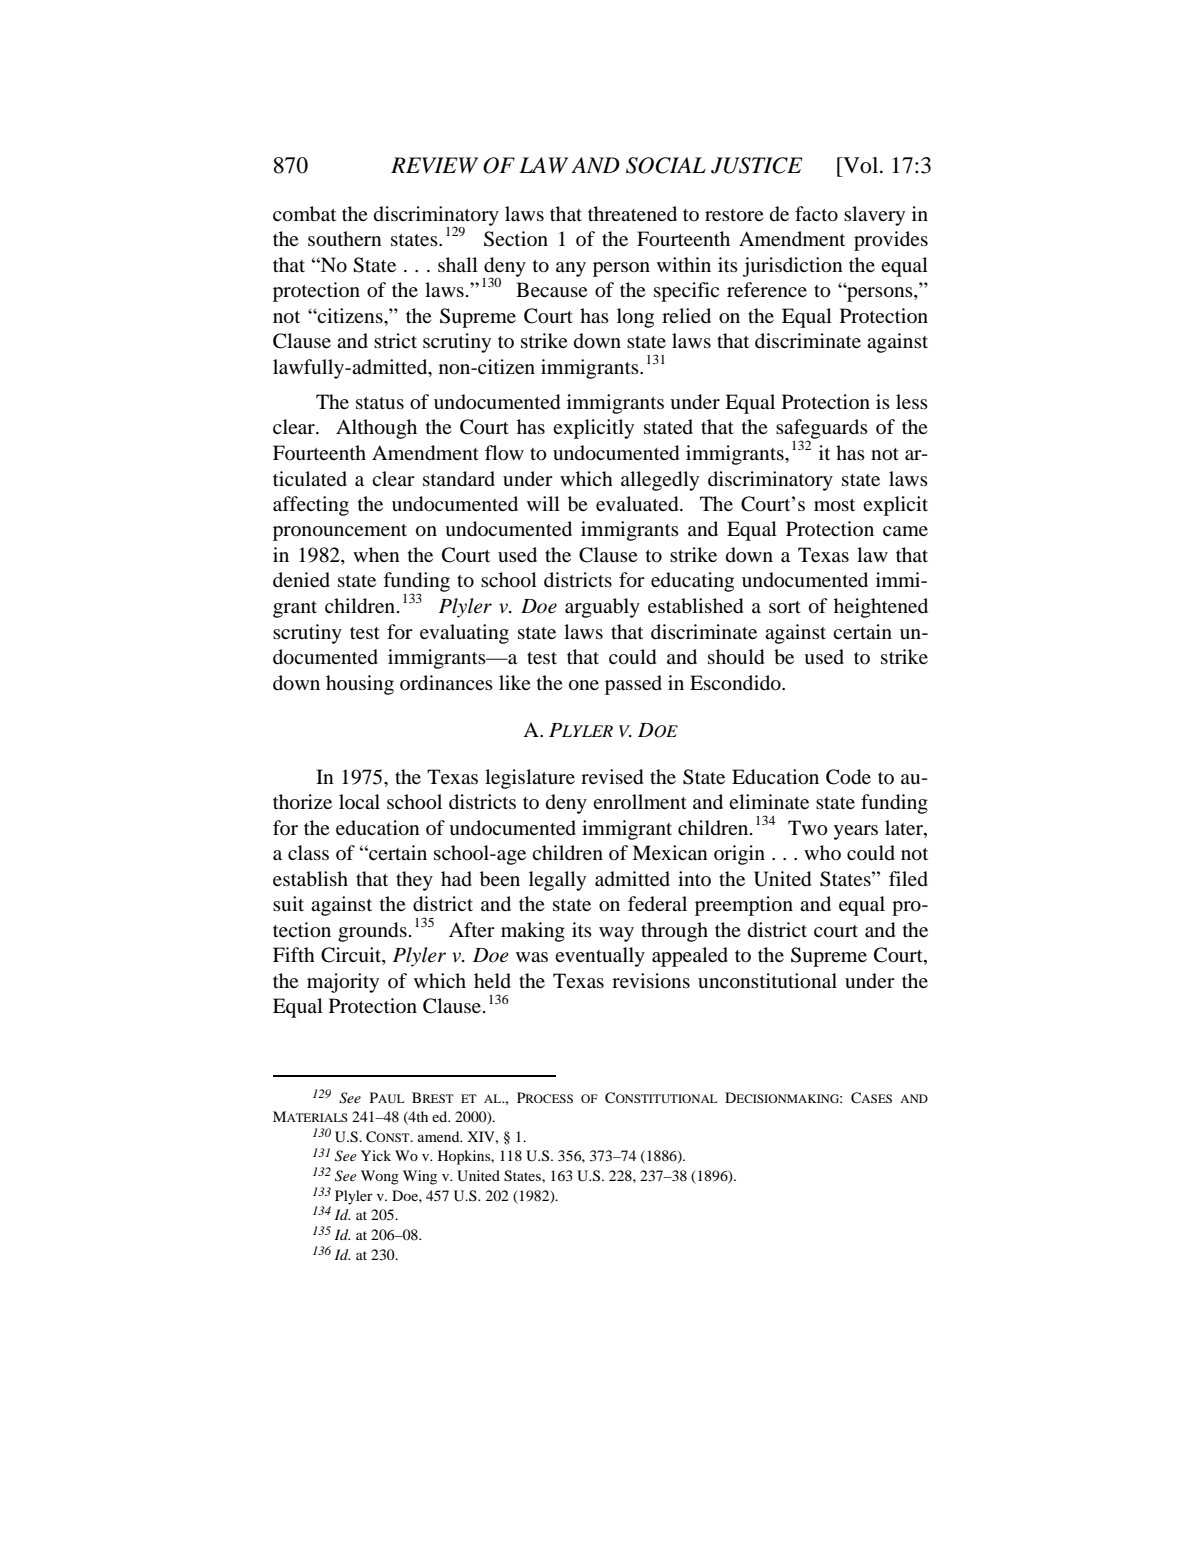 Image resolution: width=1201 pixels, height=1554 pixels. I want to click on appealed, so click(690, 957).
